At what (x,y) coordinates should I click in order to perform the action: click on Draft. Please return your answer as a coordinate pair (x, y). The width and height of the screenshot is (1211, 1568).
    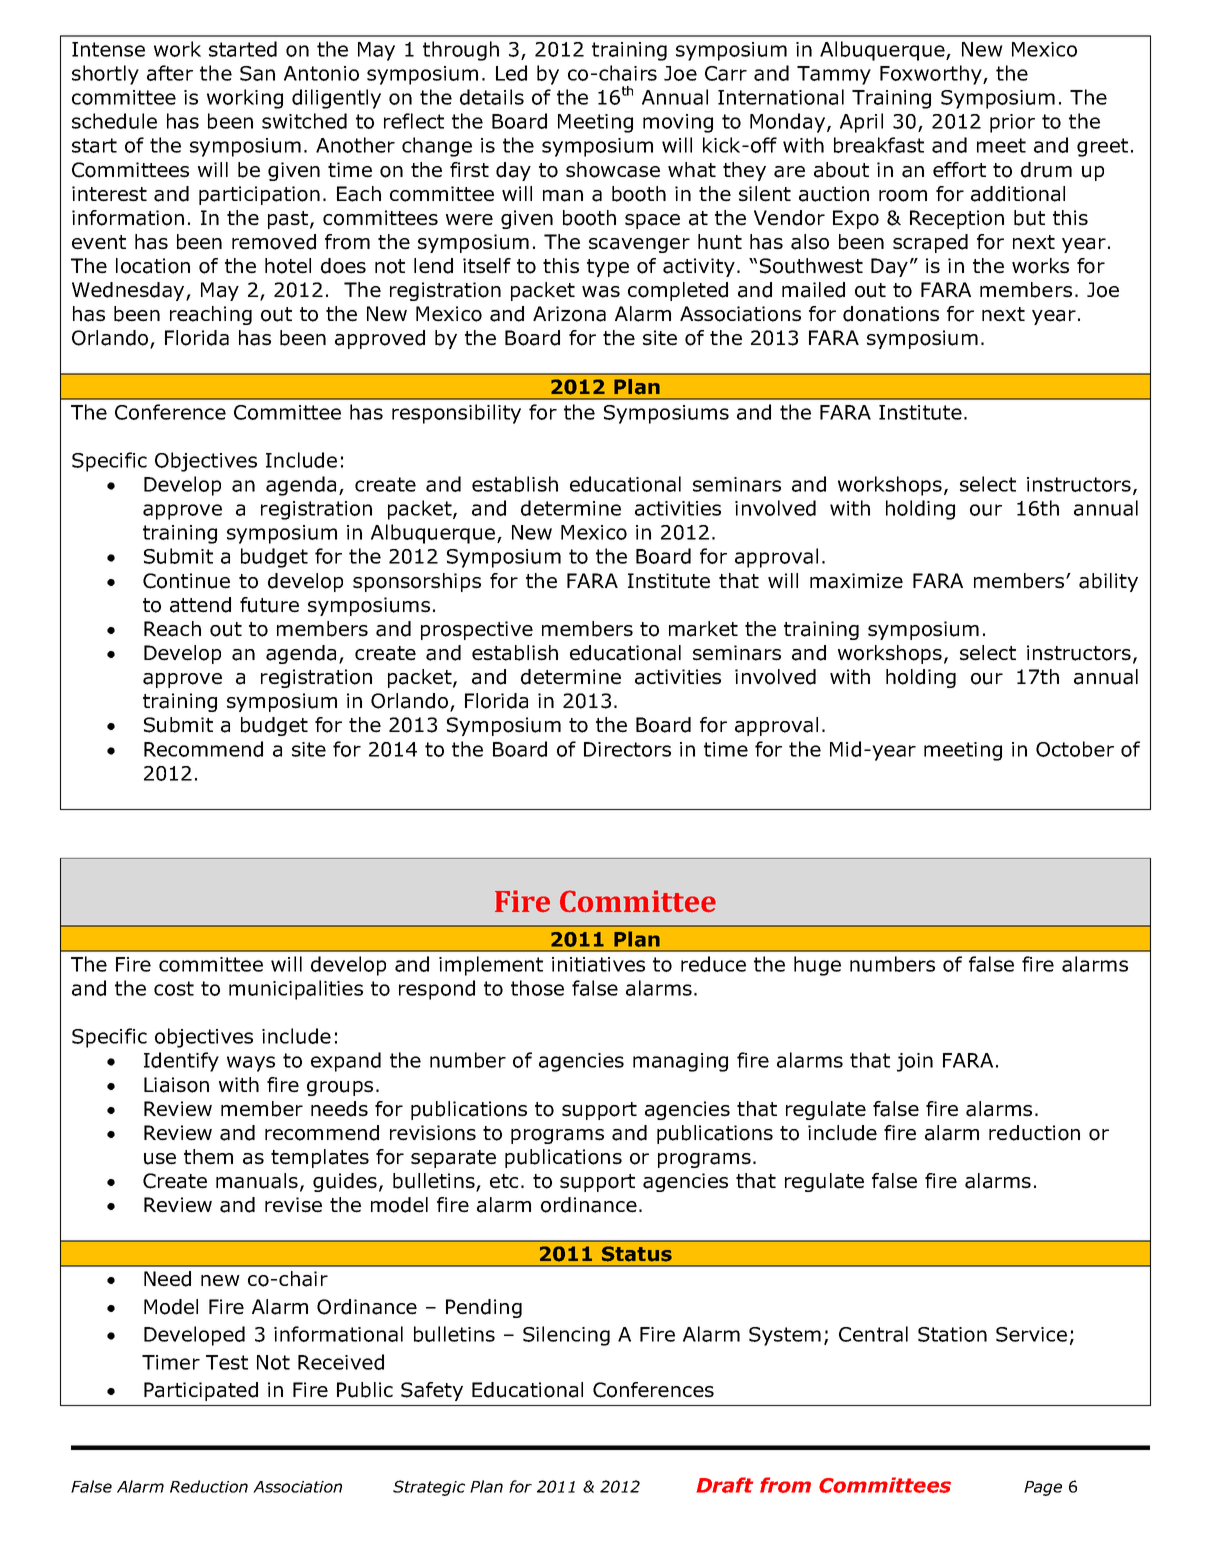
    Looking at the image, I should click on (724, 1485).
